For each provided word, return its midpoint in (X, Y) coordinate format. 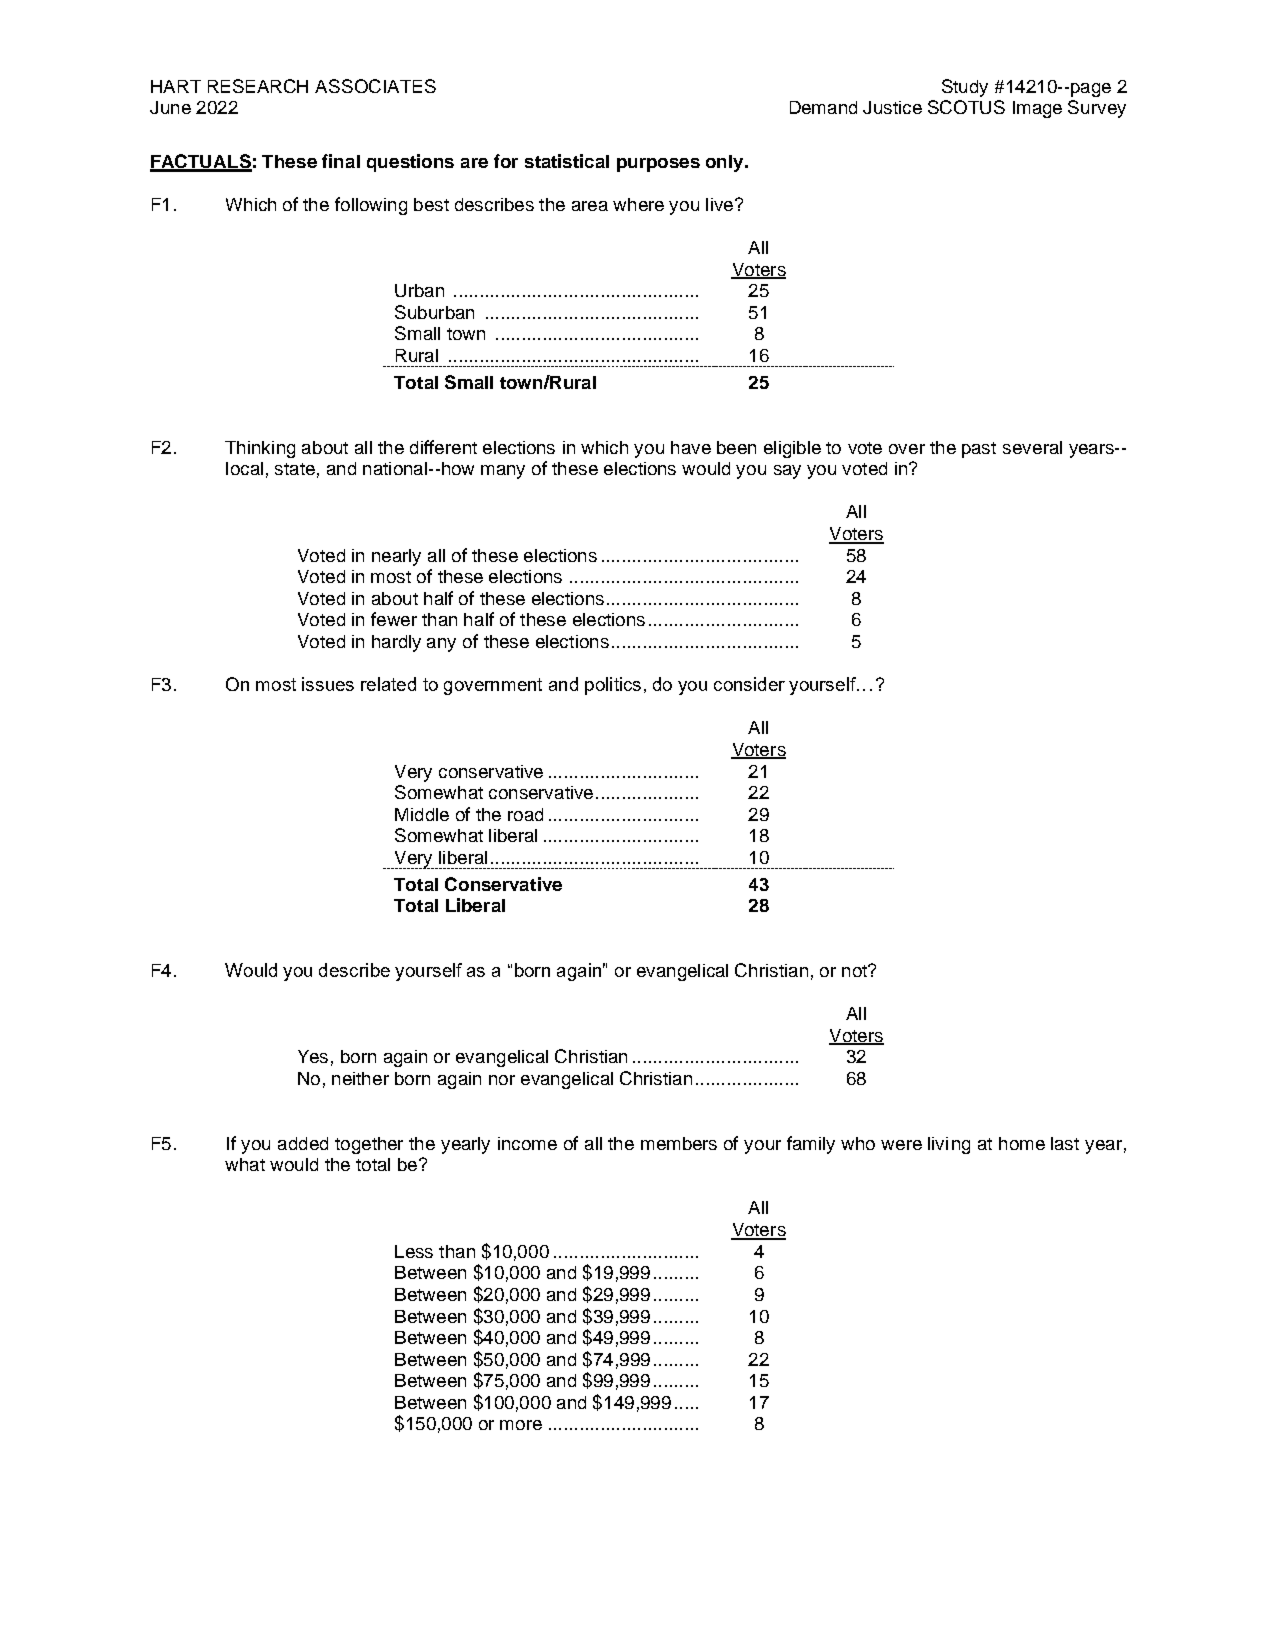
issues (328, 684)
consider (749, 684)
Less (414, 1251)
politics (613, 686)
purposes (658, 165)
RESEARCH (258, 86)
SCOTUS (966, 107)
